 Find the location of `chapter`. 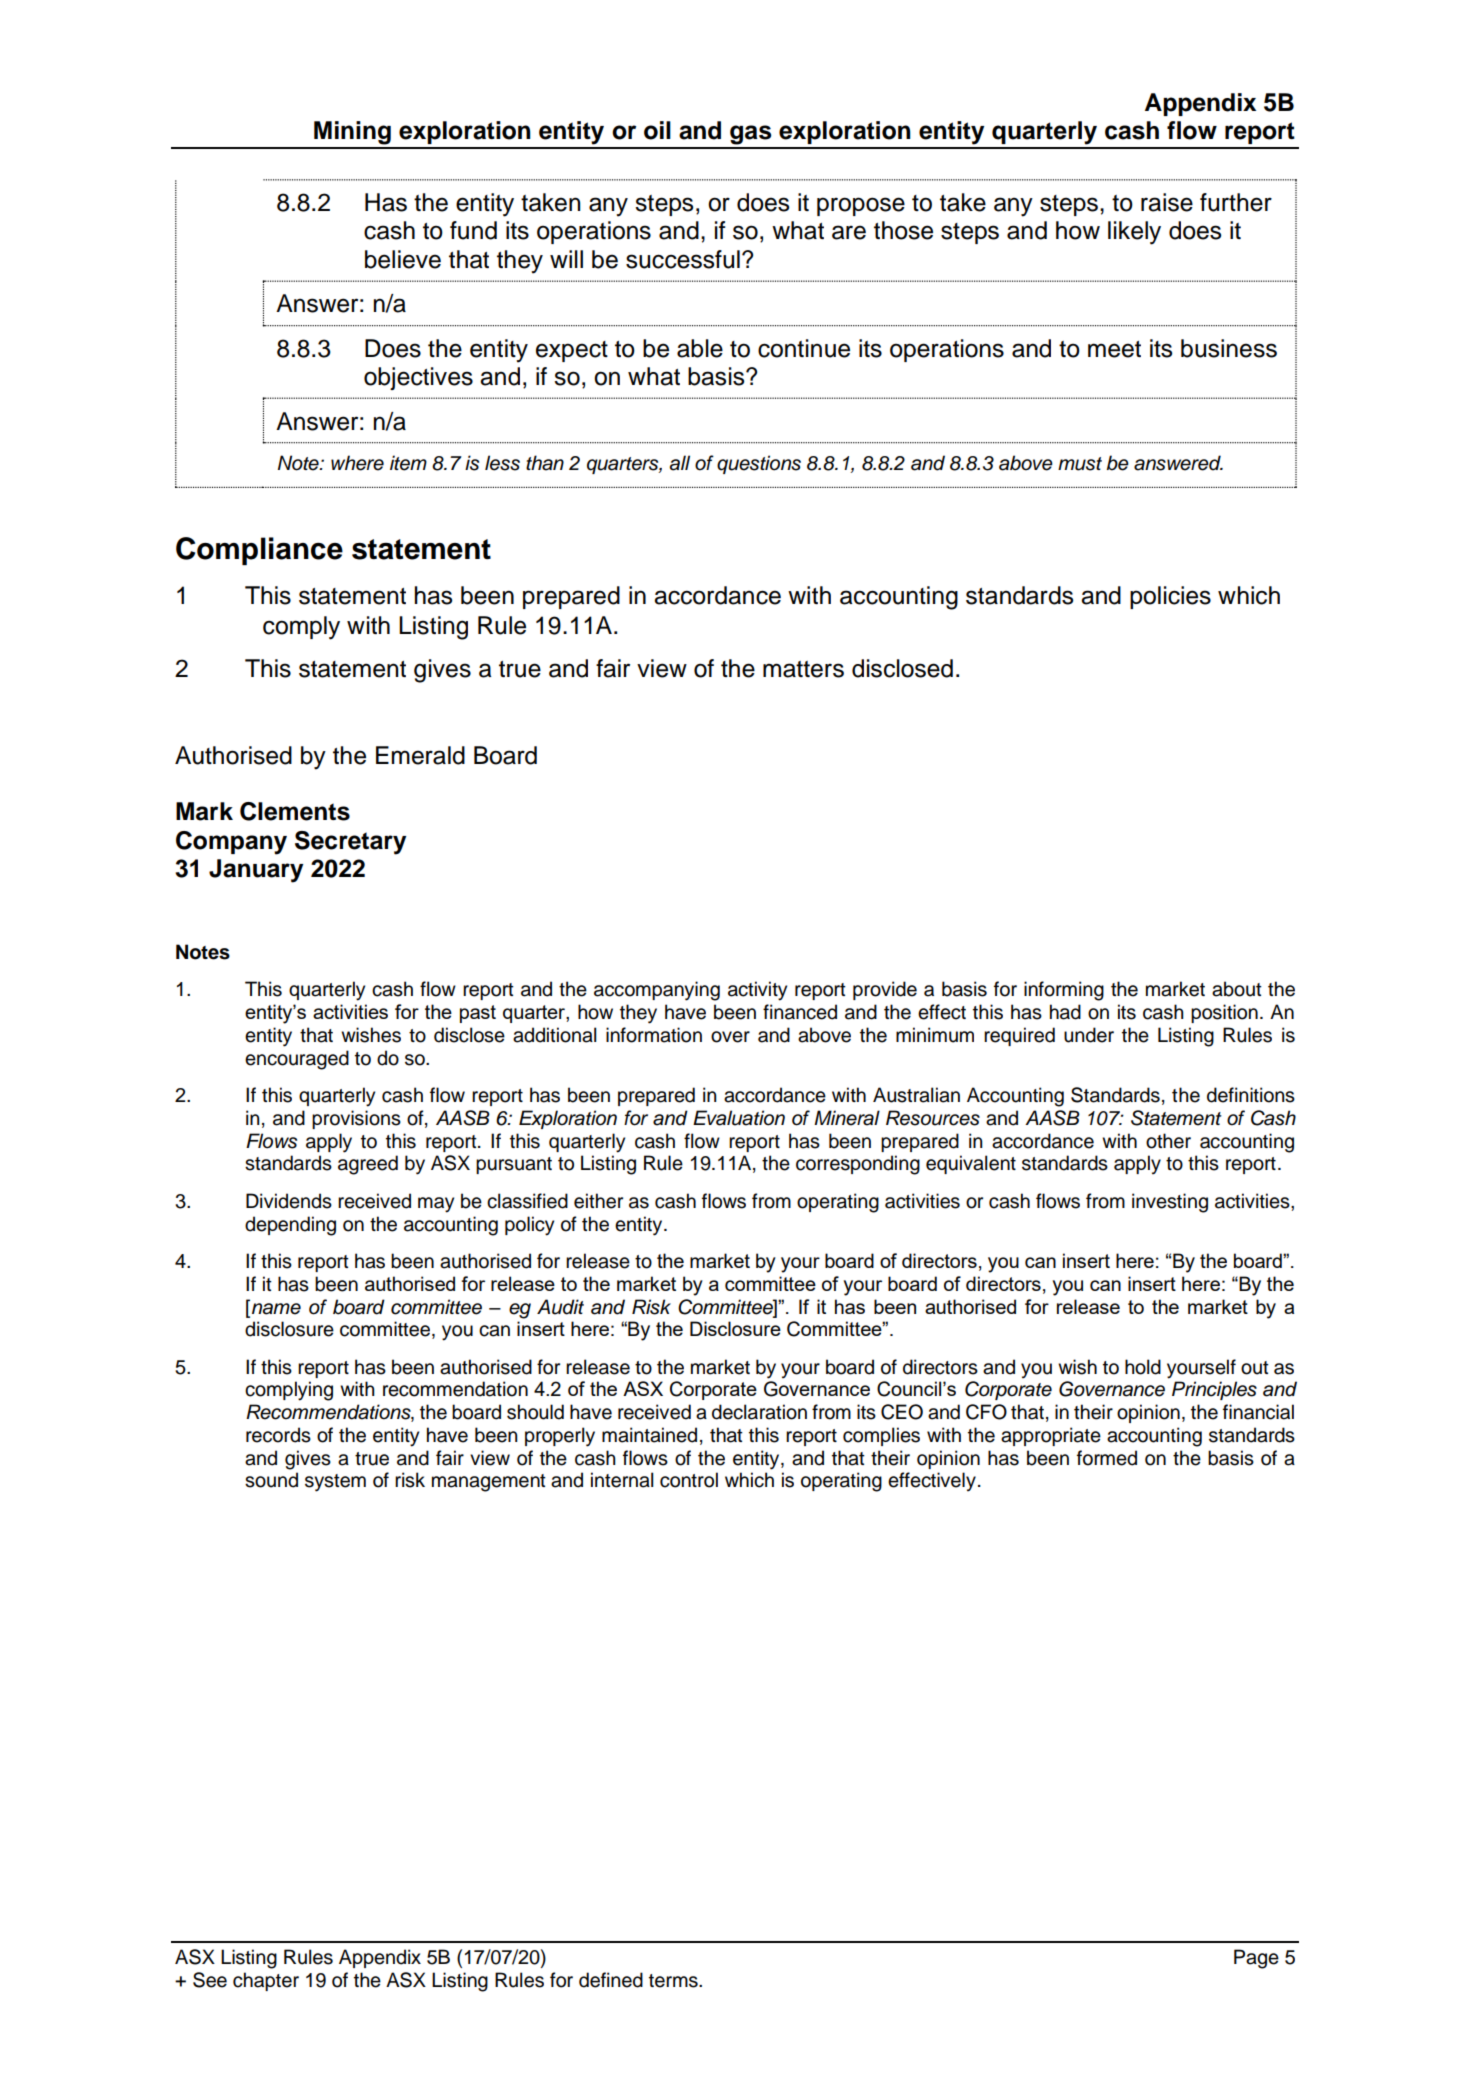

chapter is located at coordinates (266, 1981).
